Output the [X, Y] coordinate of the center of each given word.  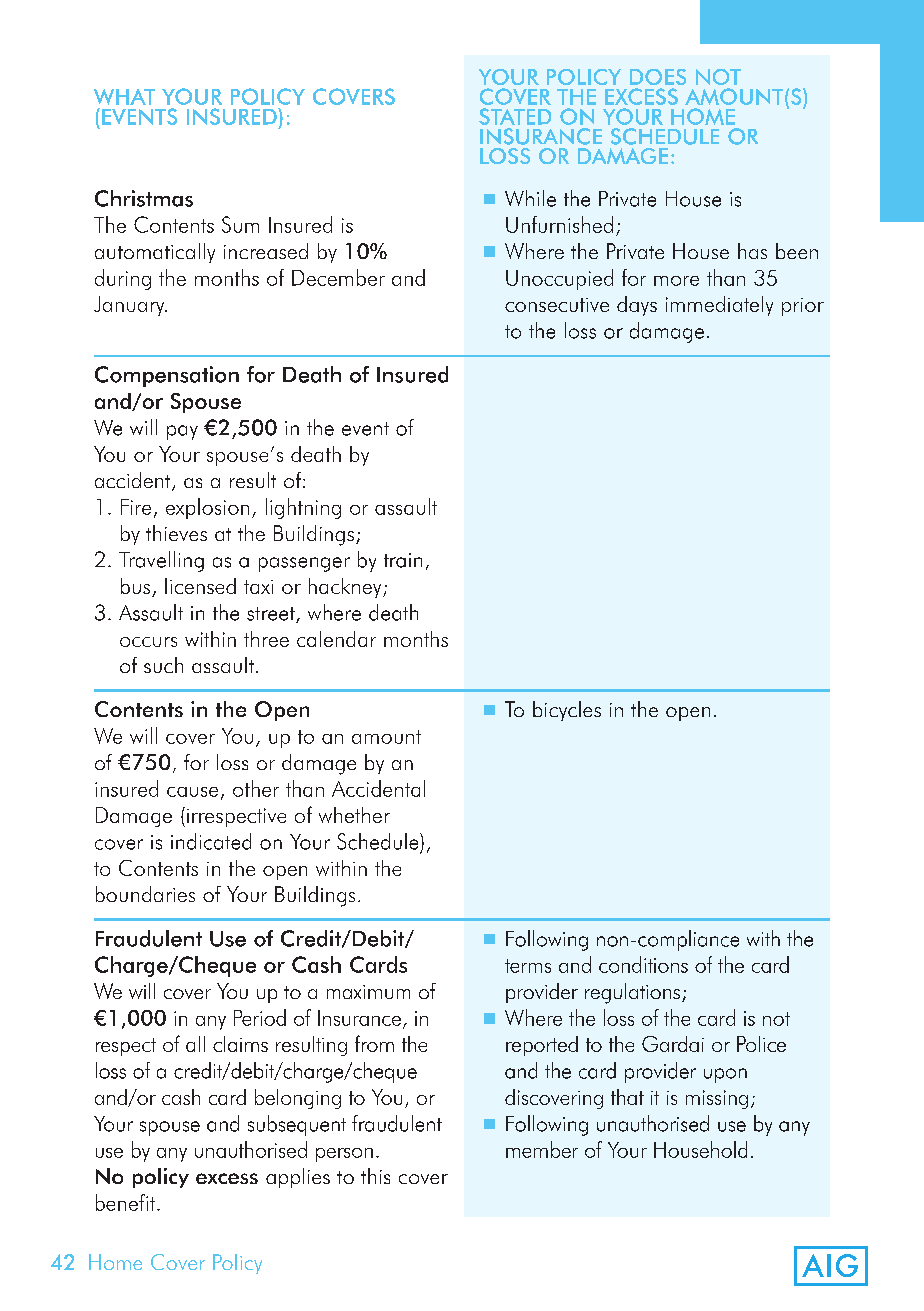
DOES [658, 77]
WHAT [124, 97]
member [542, 1149]
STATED [515, 116]
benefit [125, 1202]
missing [717, 1099]
